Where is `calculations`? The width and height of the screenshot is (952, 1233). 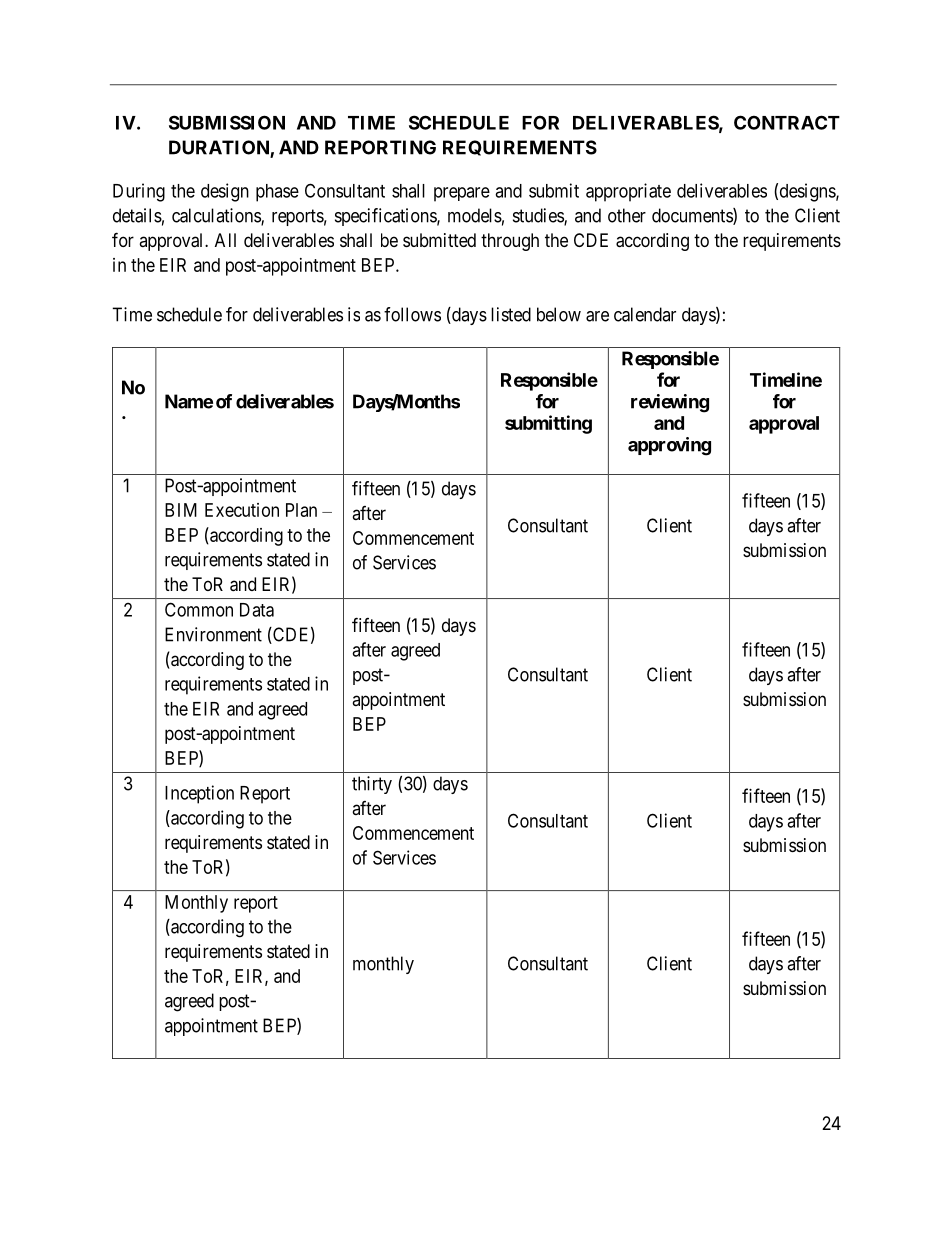 calculations is located at coordinates (217, 216).
